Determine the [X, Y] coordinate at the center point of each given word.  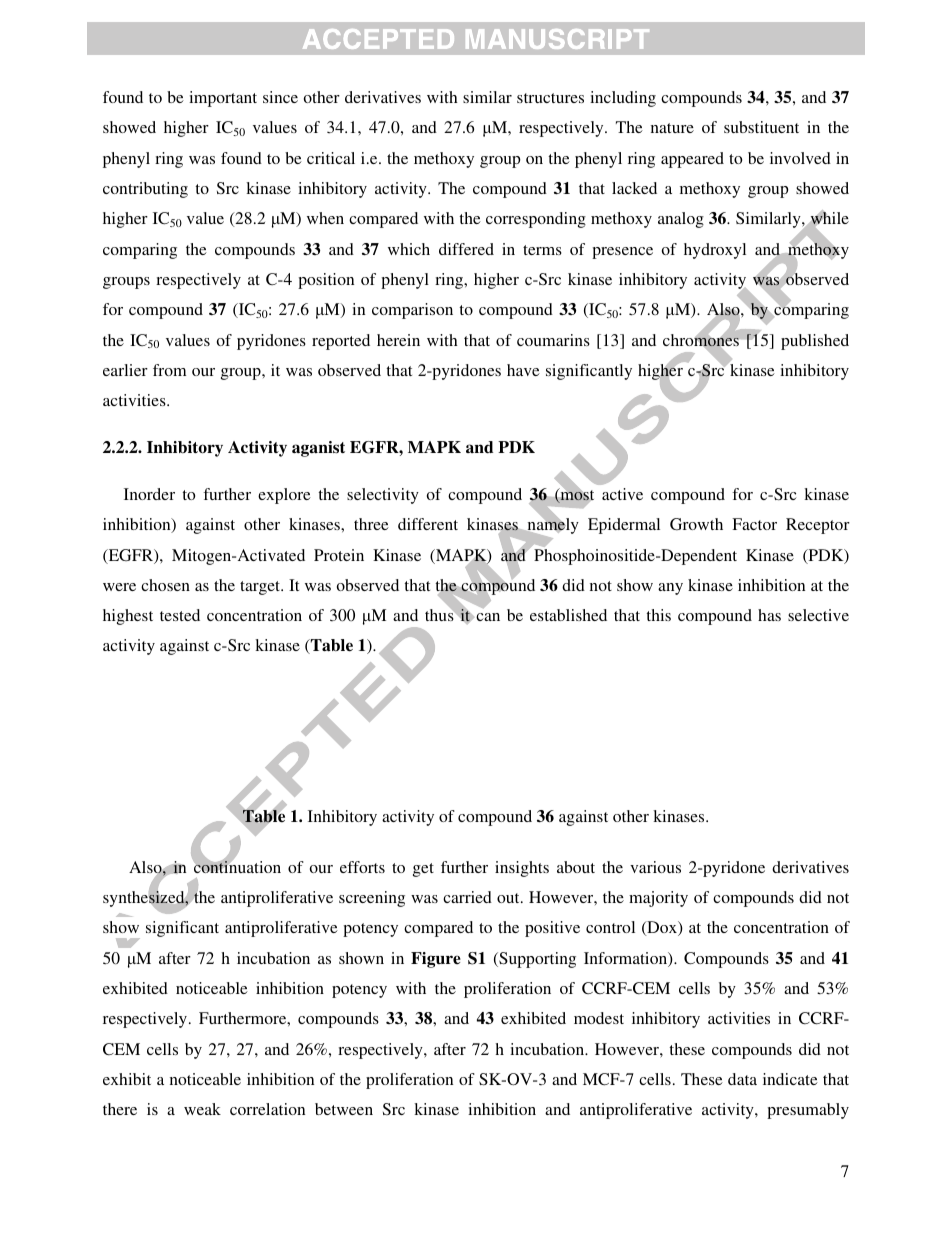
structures [550, 98]
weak [202, 1109]
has [769, 615]
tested [180, 615]
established [568, 615]
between [344, 1109]
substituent [761, 127]
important [223, 99]
